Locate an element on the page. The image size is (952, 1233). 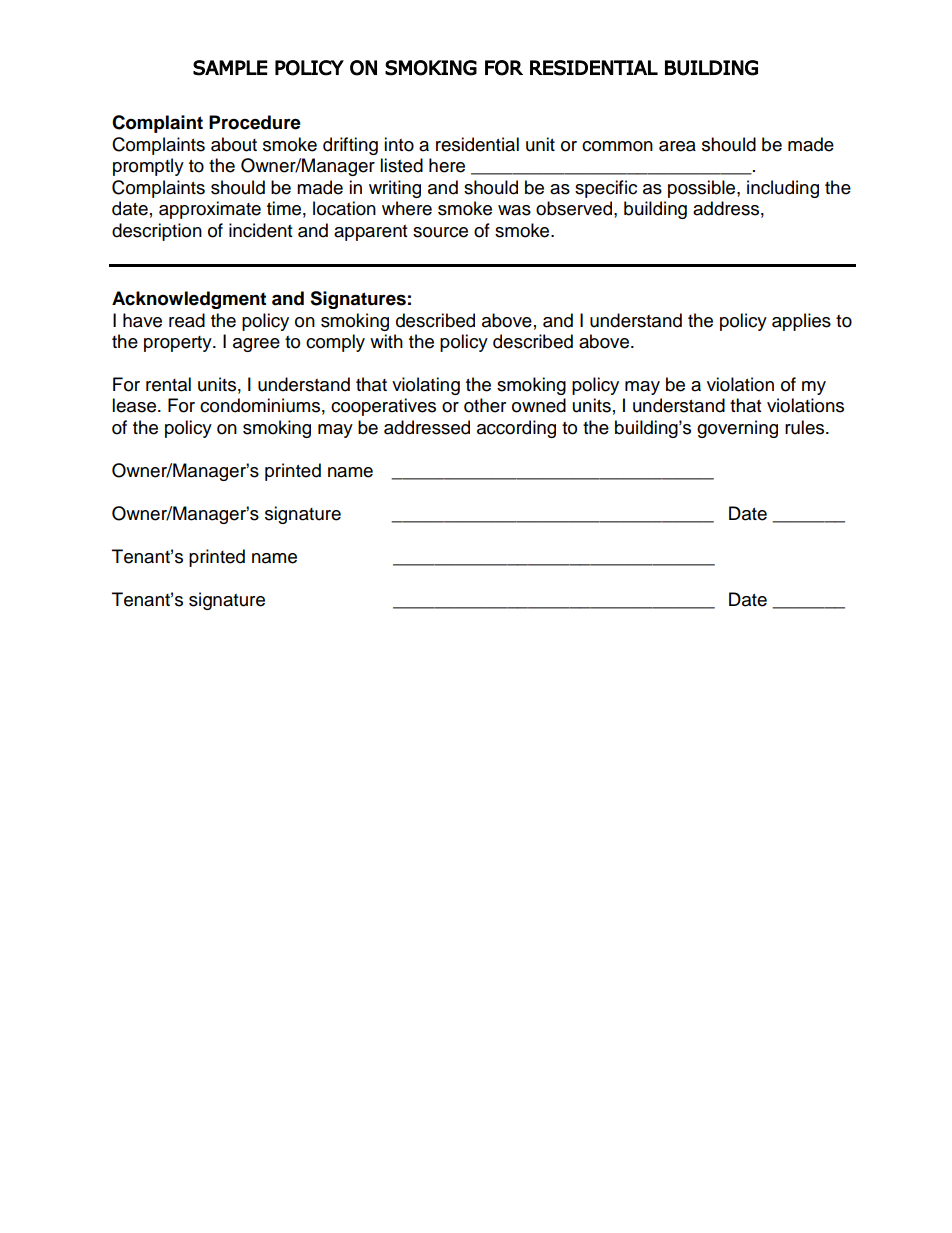
property is located at coordinates (179, 344).
